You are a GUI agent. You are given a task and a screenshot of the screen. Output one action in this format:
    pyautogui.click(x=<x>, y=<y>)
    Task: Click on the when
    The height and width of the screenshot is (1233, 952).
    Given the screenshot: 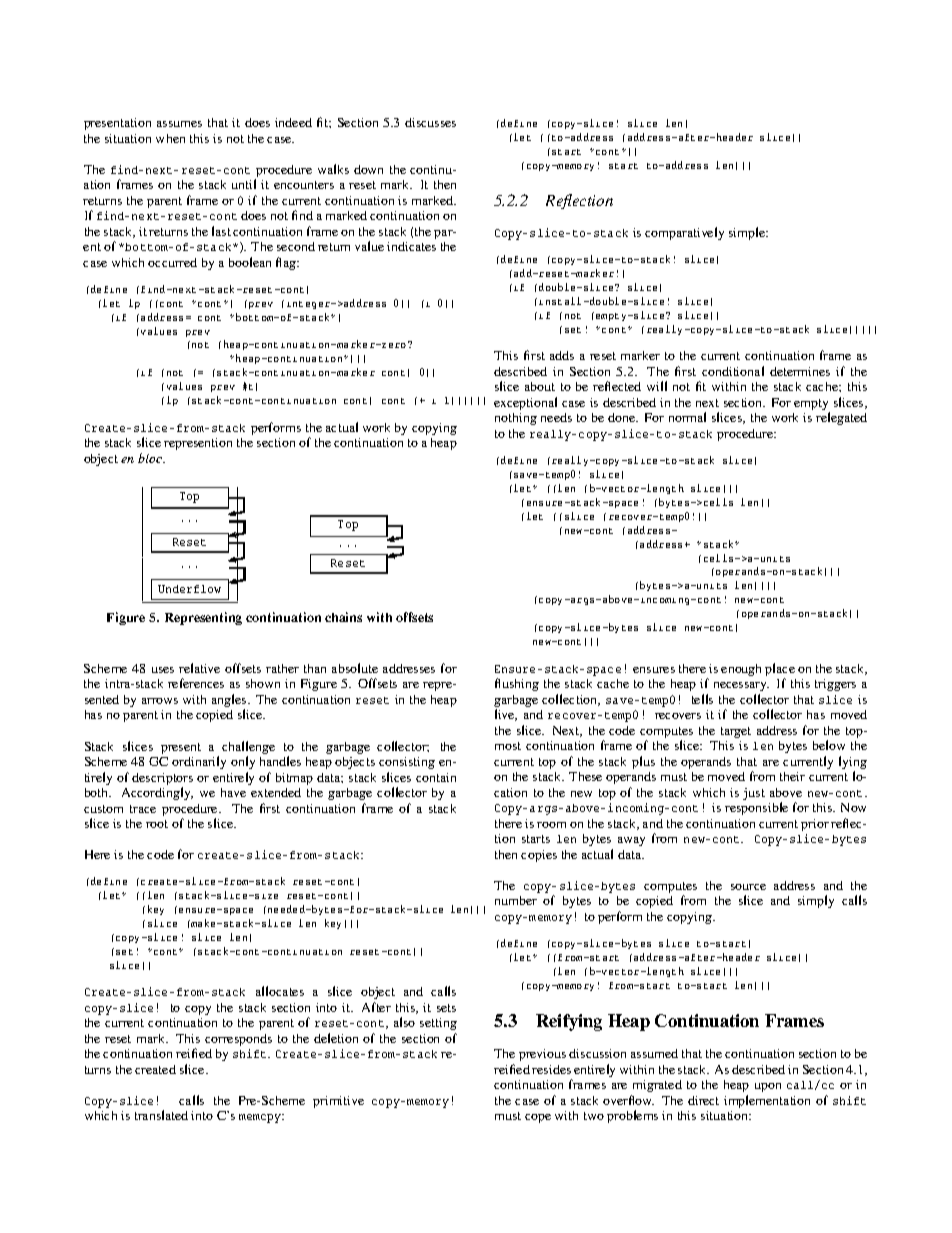 What is the action you would take?
    pyautogui.click(x=170, y=138)
